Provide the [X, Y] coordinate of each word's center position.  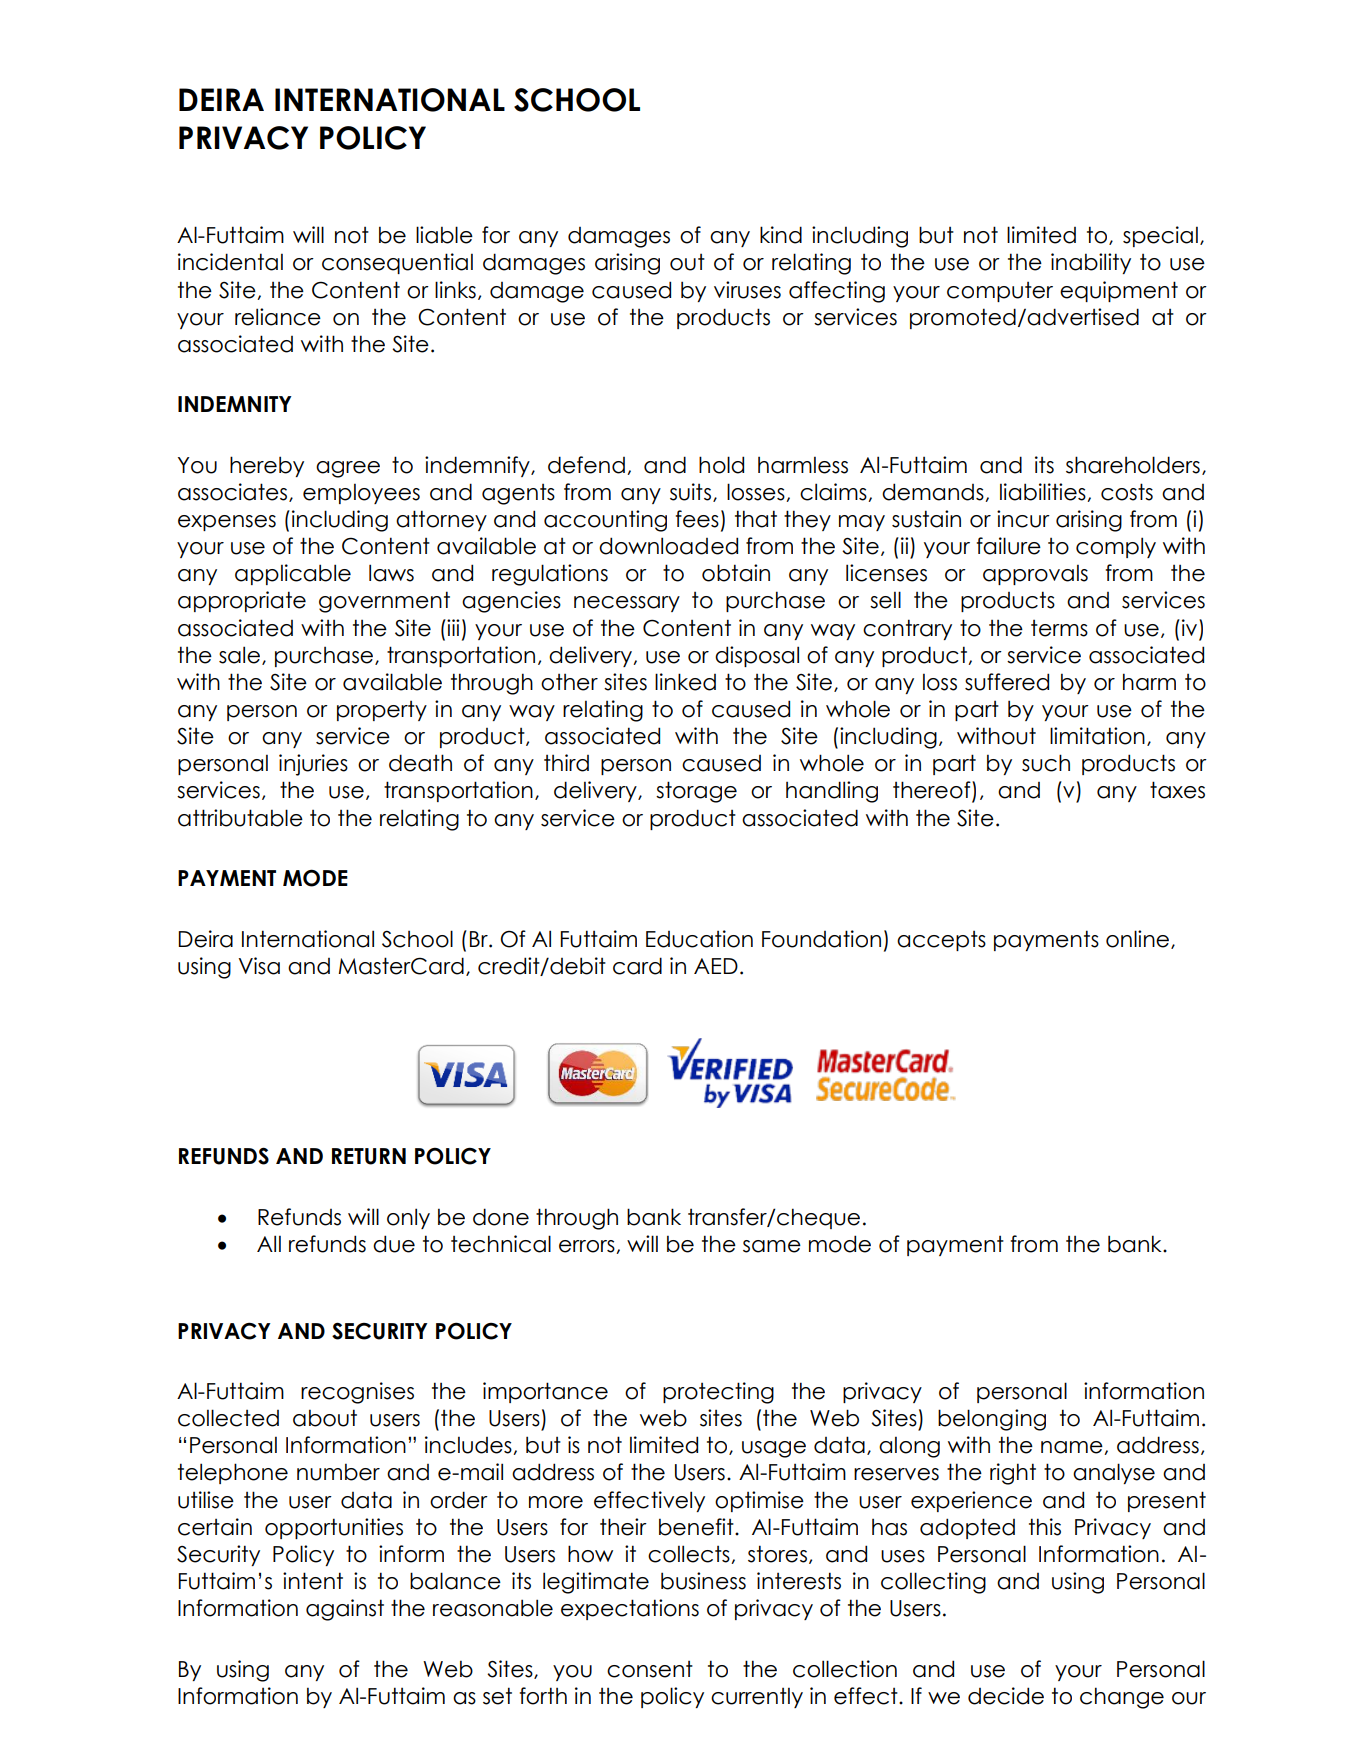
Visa [259, 966]
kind [781, 235]
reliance [278, 317]
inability [1091, 263]
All [269, 1243]
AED [716, 966]
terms [1059, 628]
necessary [627, 604]
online [1139, 939]
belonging [992, 1420]
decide [1006, 1696]
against [345, 1610]
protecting [718, 1393]
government [384, 602]
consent [650, 1669]
